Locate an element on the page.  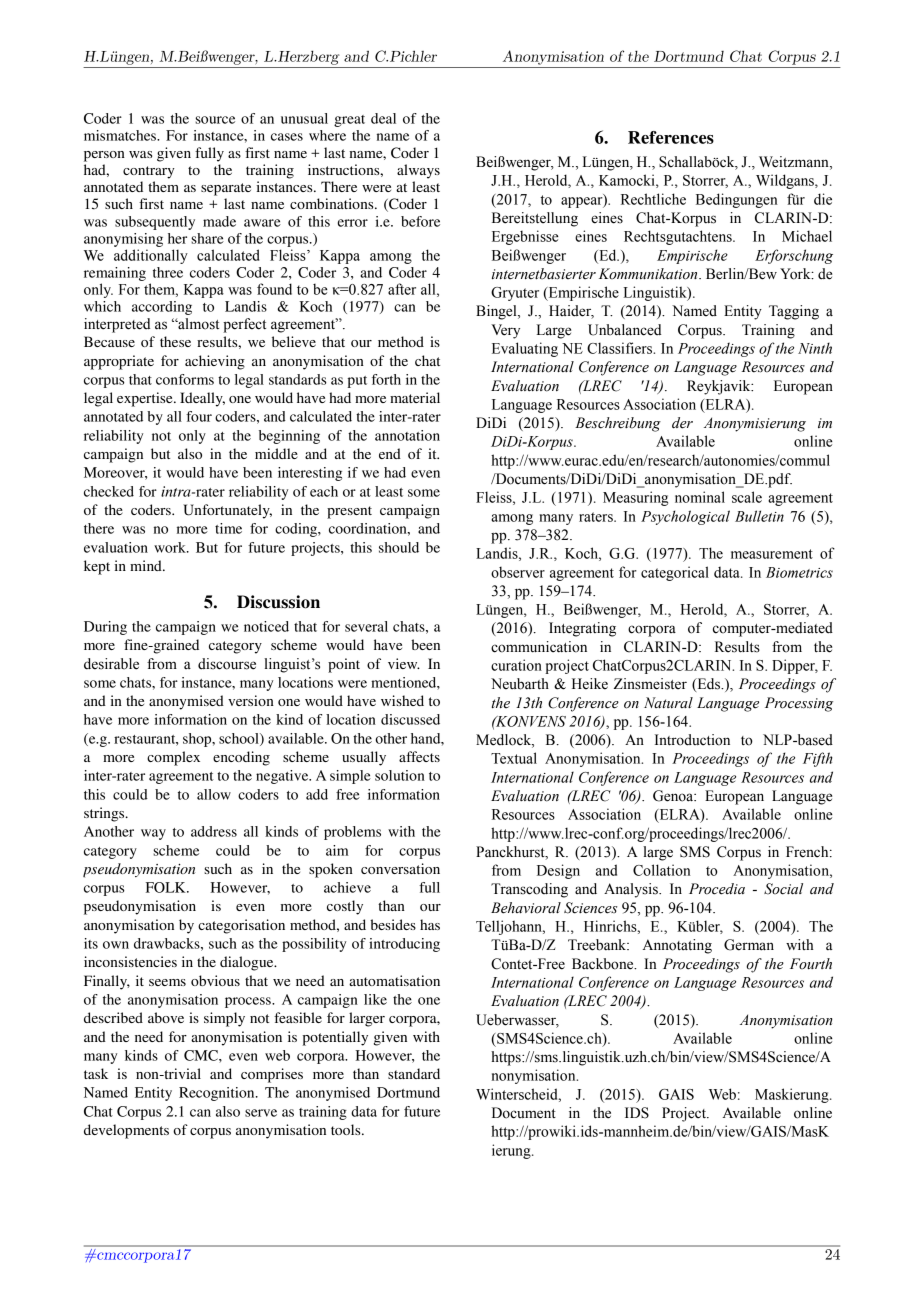
scale is located at coordinates (747, 497).
